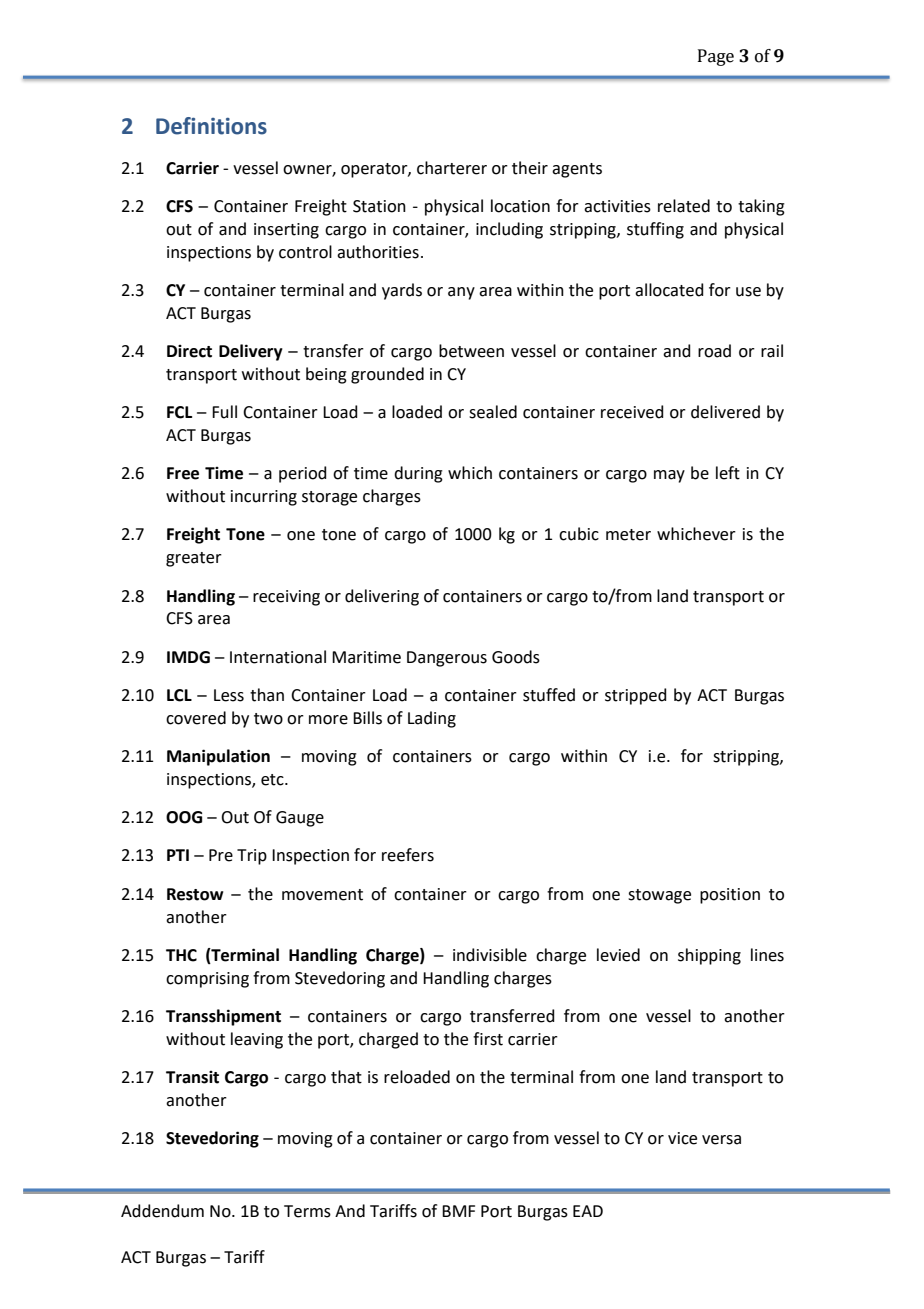 The image size is (924, 1309). Describe the element at coordinates (211, 126) in the screenshot. I see `Definitions` at that location.
